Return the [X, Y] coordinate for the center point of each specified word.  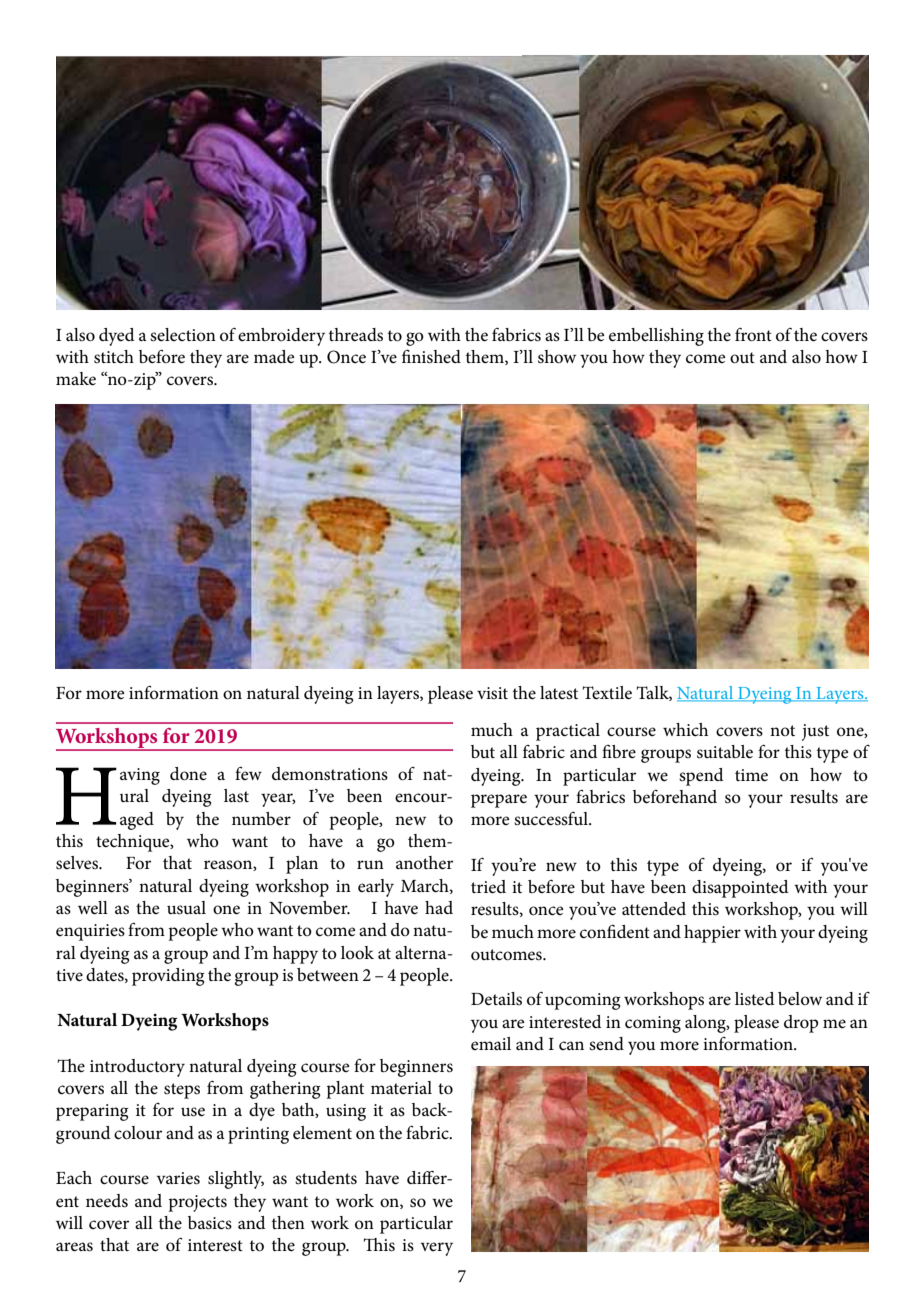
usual [186, 908]
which [685, 730]
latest [559, 692]
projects [197, 1203]
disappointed [740, 889]
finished [431, 356]
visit [492, 693]
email [491, 1043]
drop [801, 1024]
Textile [607, 693]
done [188, 773]
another [424, 863]
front [753, 335]
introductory [137, 1068]
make [76, 379]
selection [183, 334]
